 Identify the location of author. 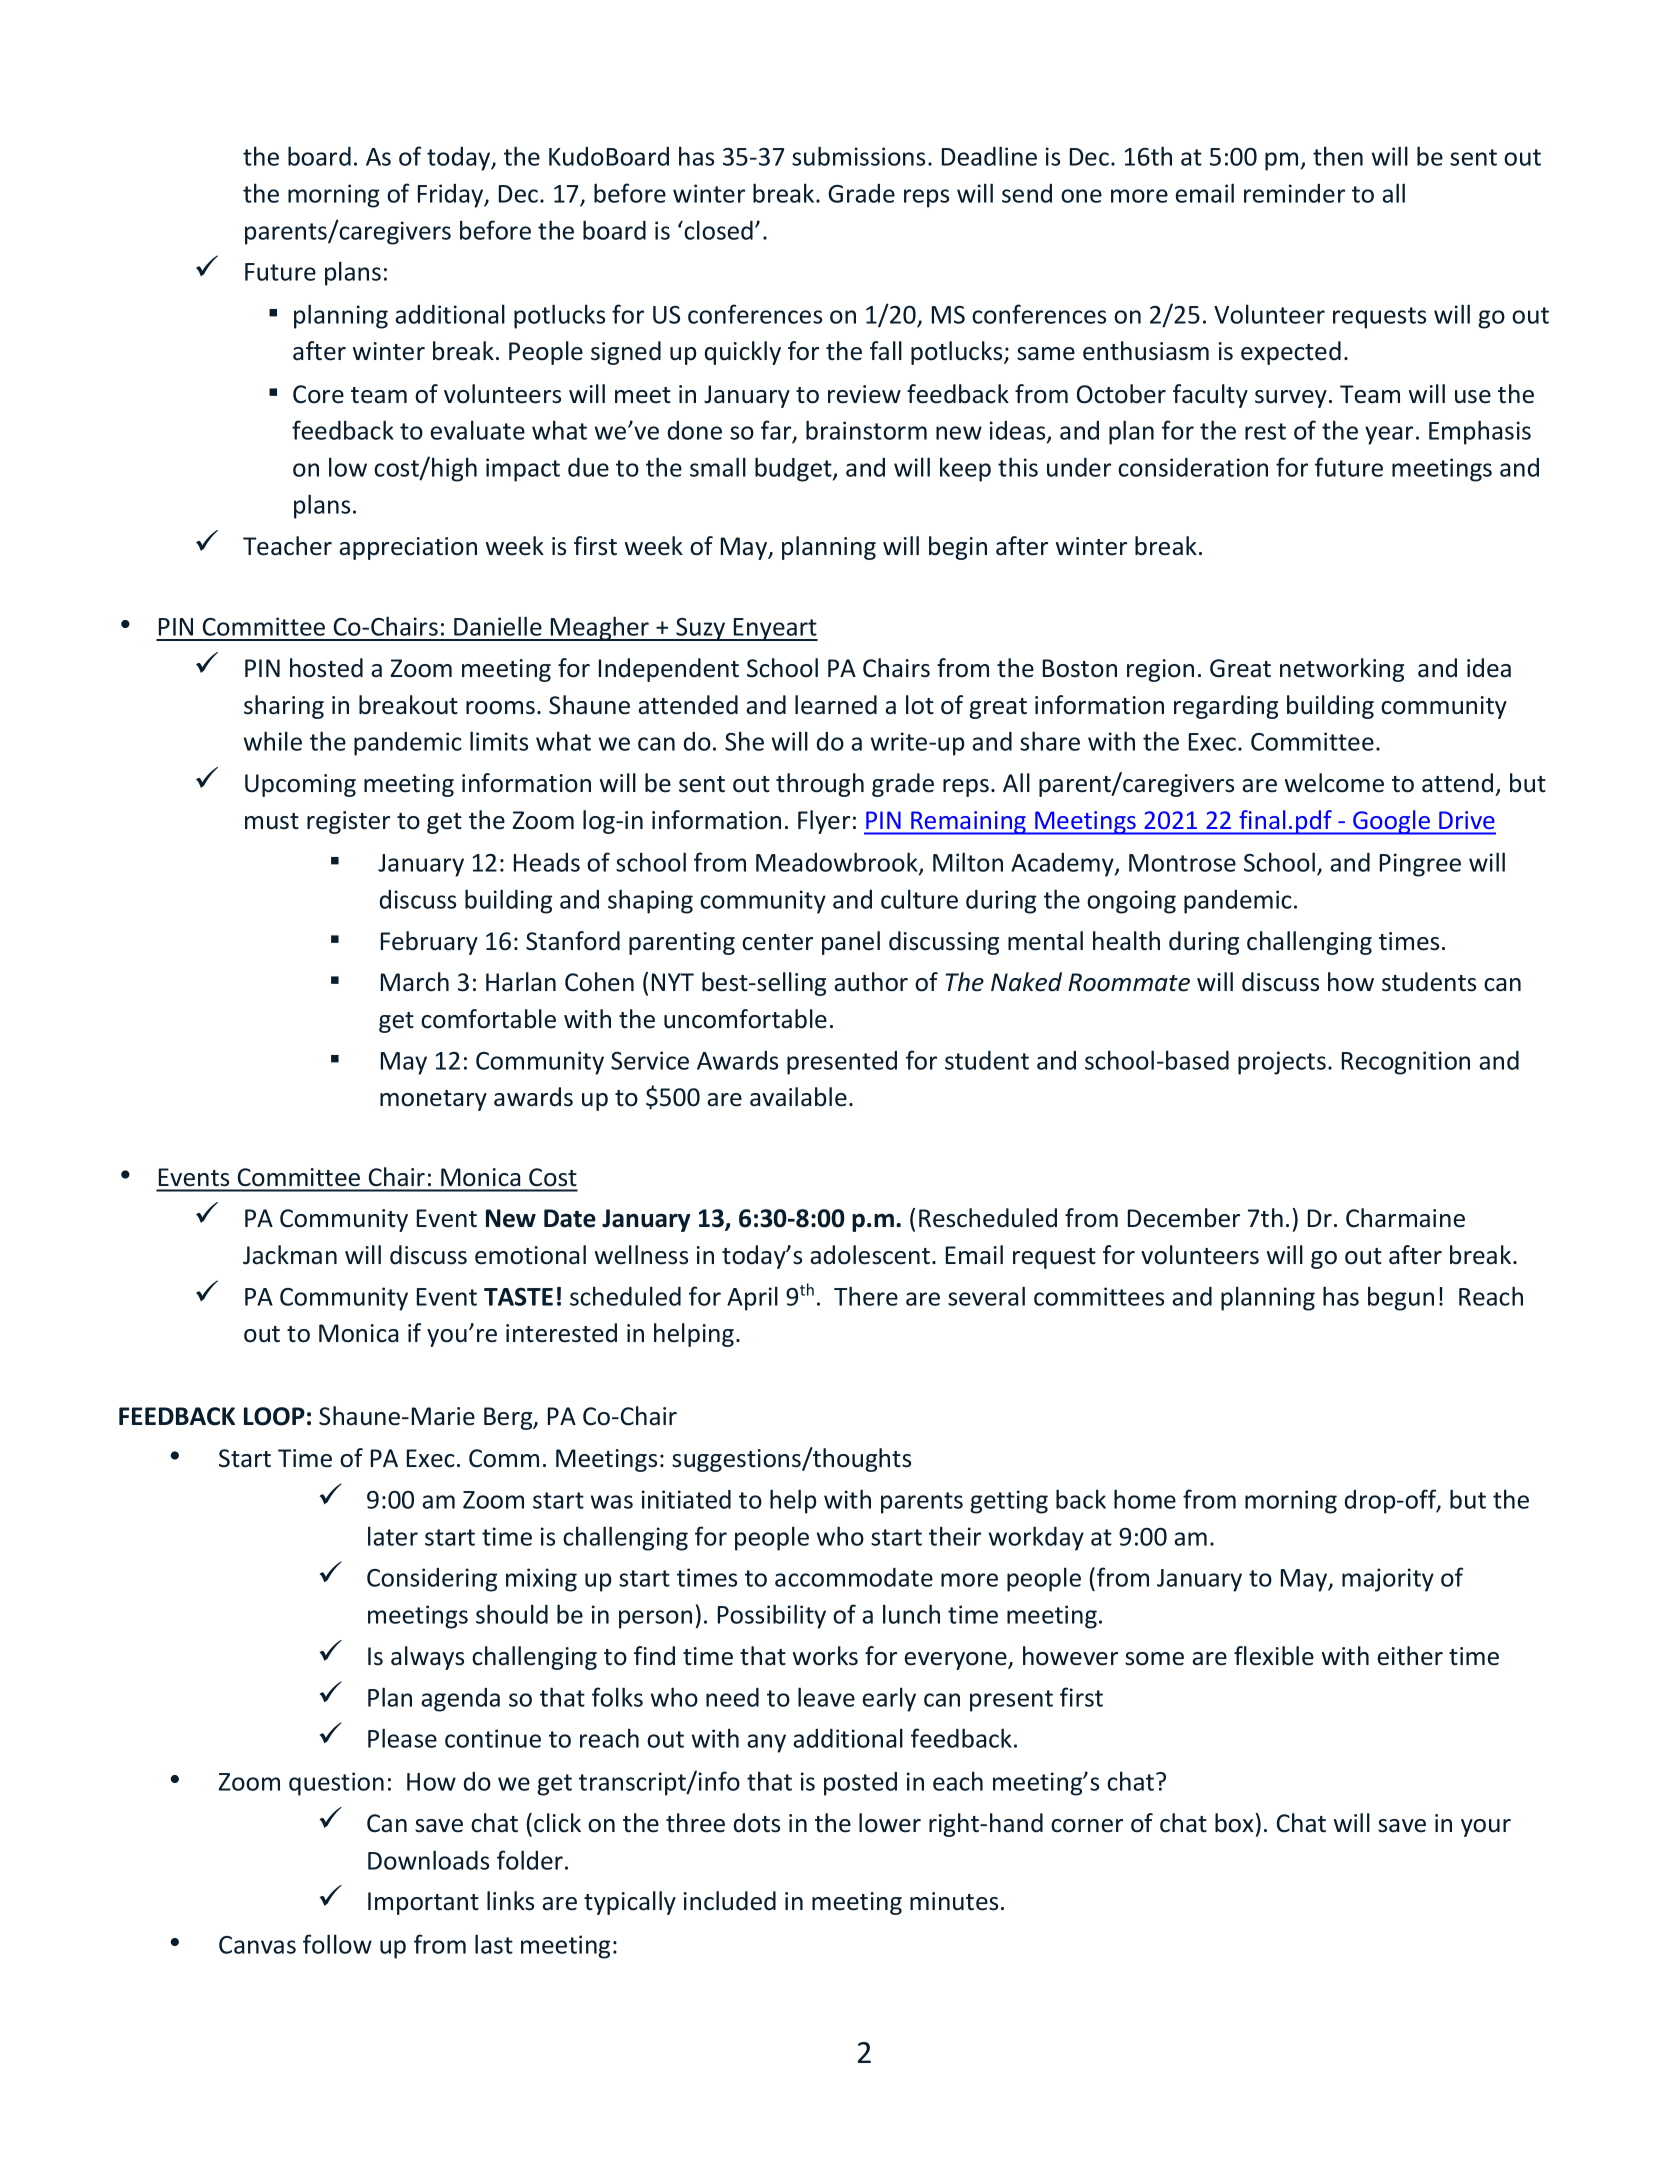
(871, 982).
